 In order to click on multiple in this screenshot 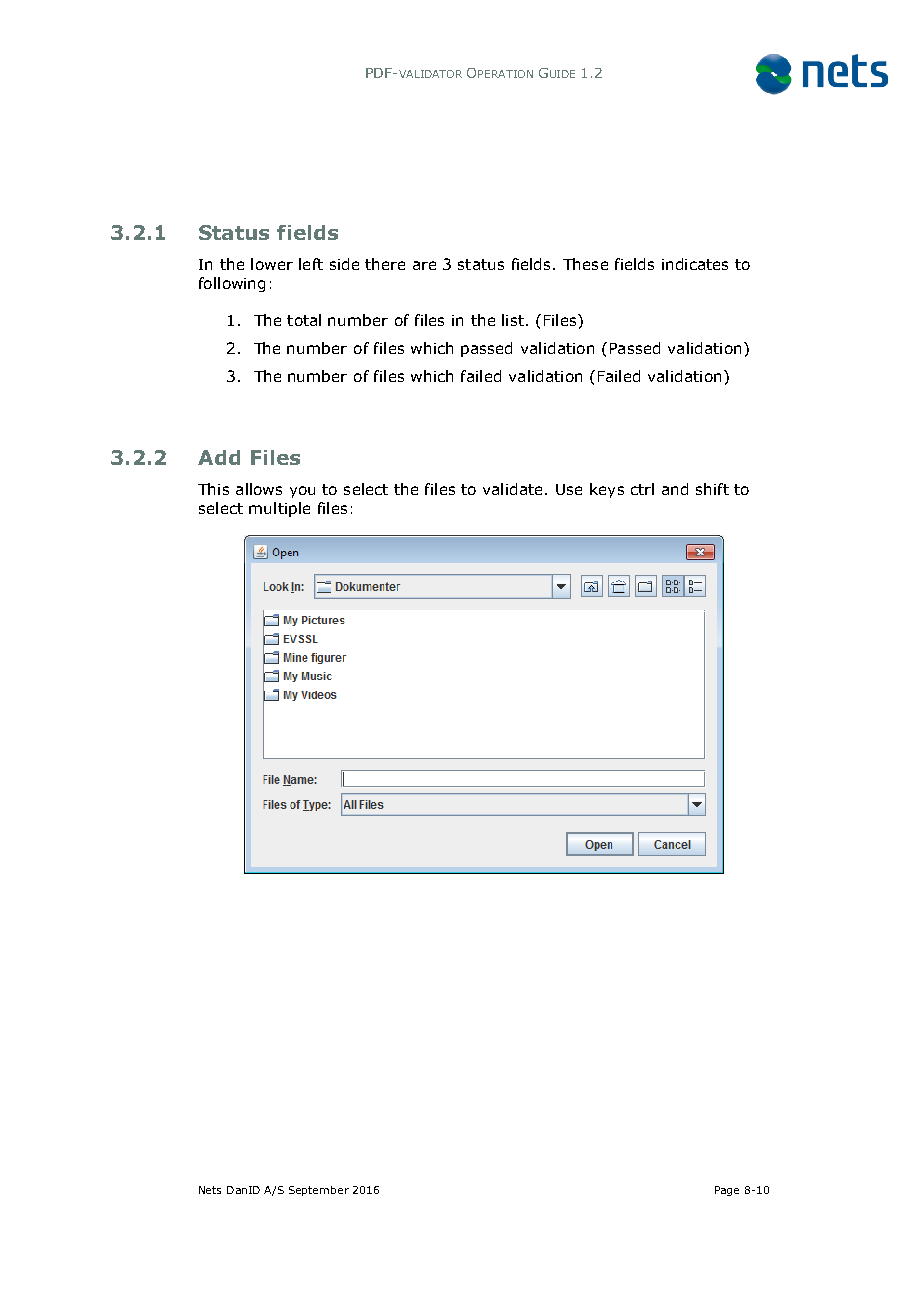, I will do `click(279, 509)`.
